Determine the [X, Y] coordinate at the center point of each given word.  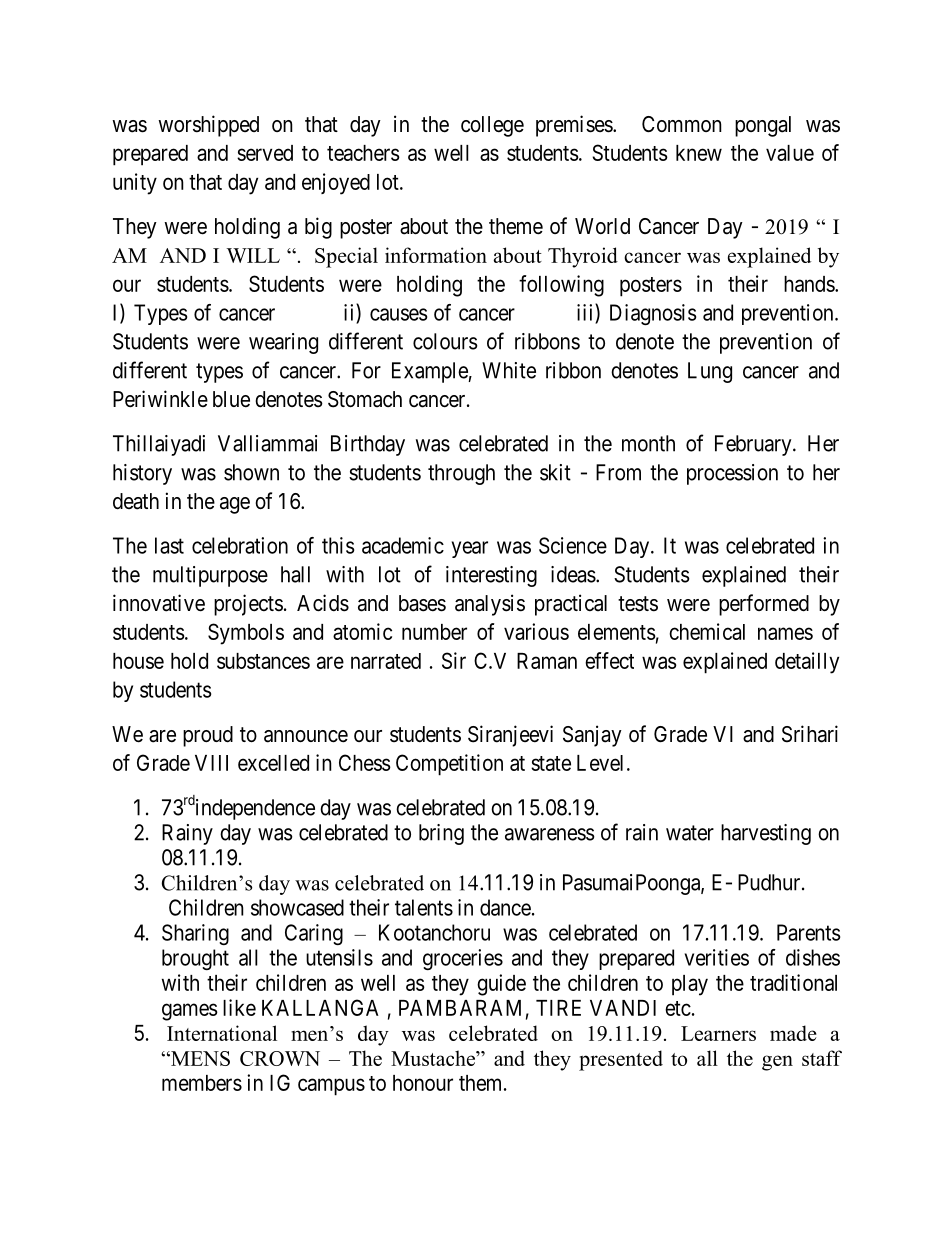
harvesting [766, 834]
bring [441, 834]
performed [764, 605]
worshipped [208, 126]
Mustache [434, 1058]
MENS [199, 1058]
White [509, 370]
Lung [710, 372]
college [492, 126]
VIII [211, 763]
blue [231, 399]
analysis [490, 605]
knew [699, 153]
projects [248, 605]
